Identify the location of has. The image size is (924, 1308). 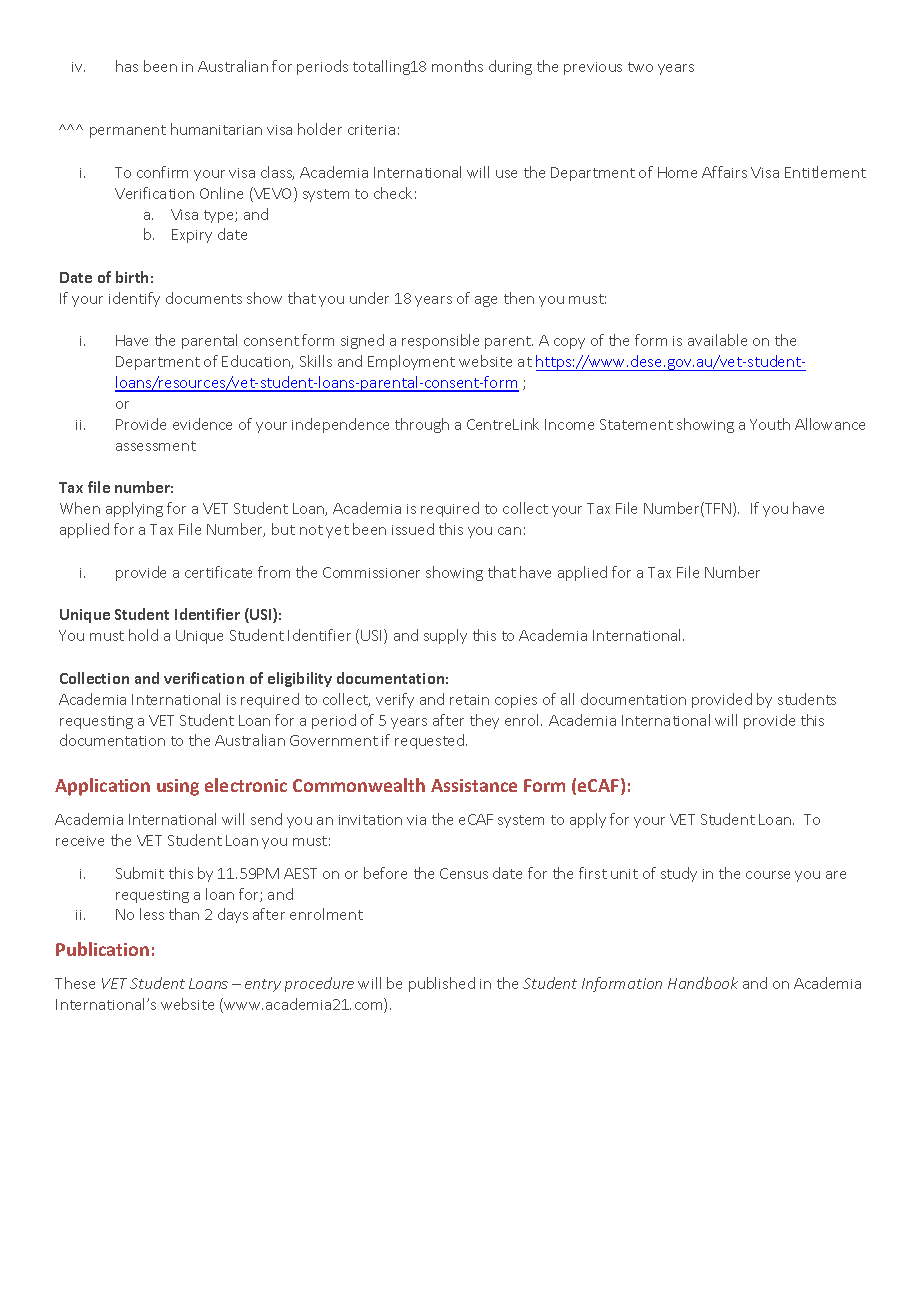
(127, 66).
